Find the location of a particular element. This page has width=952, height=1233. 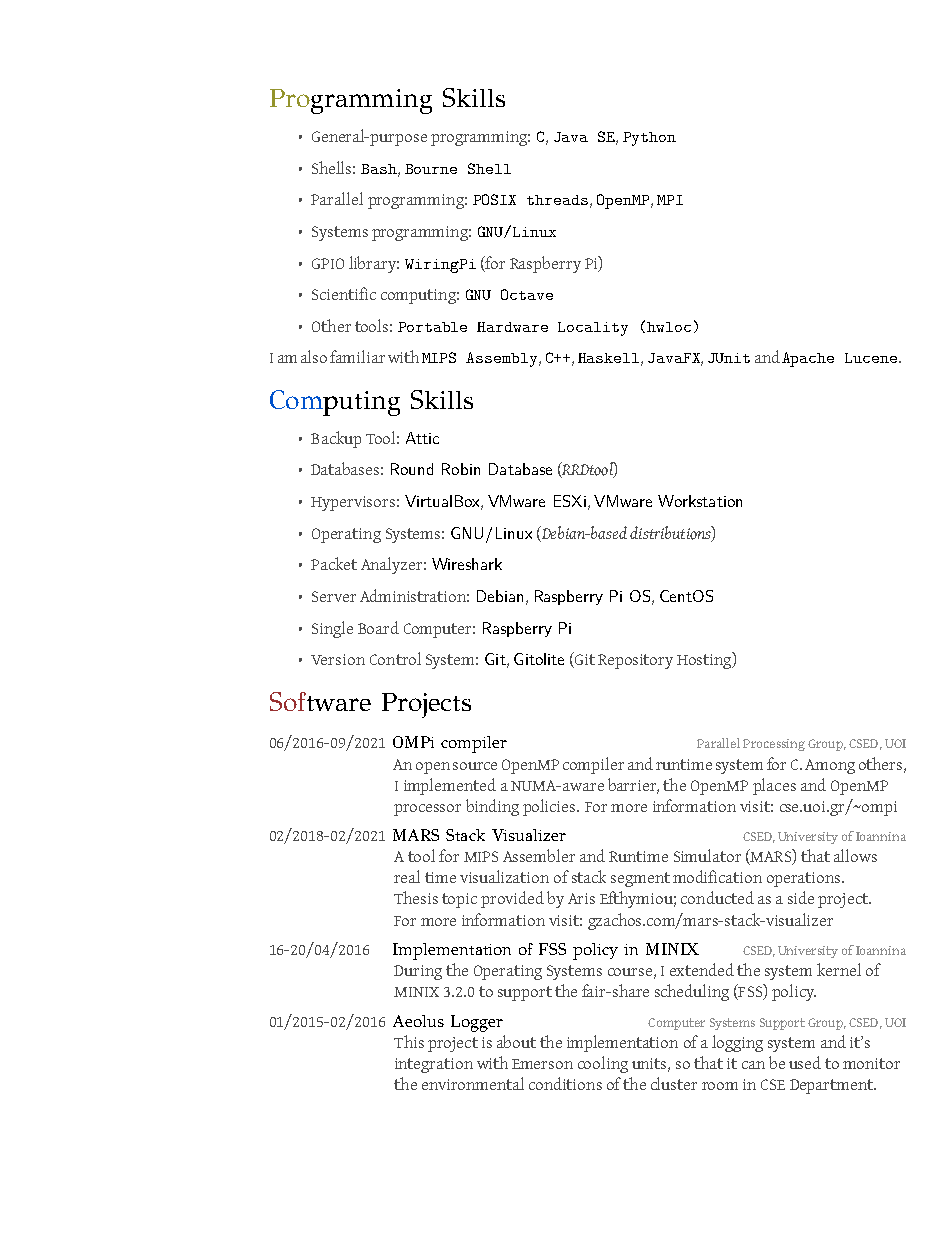

policies is located at coordinates (550, 807).
